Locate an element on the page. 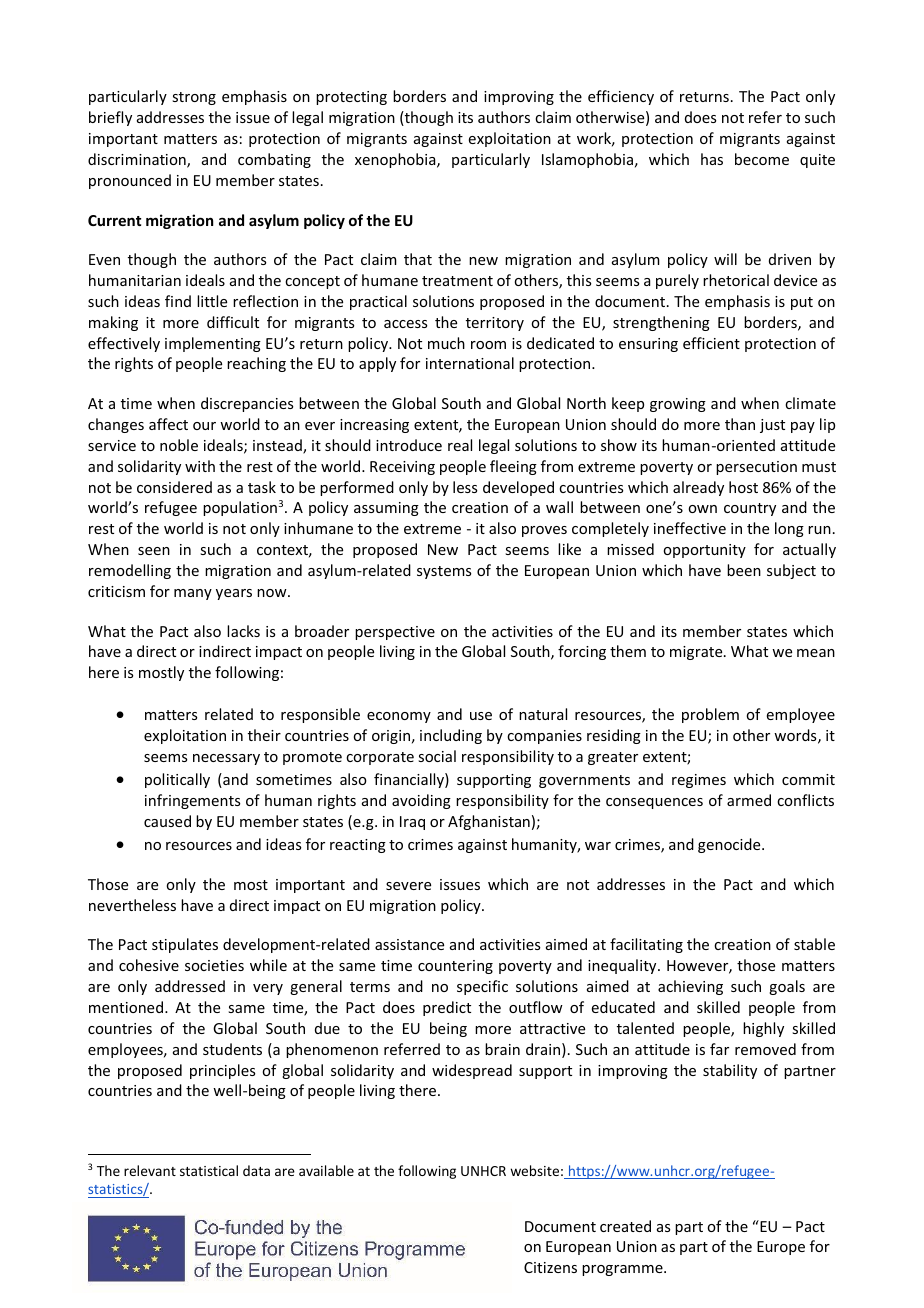  countering is located at coordinates (455, 967).
